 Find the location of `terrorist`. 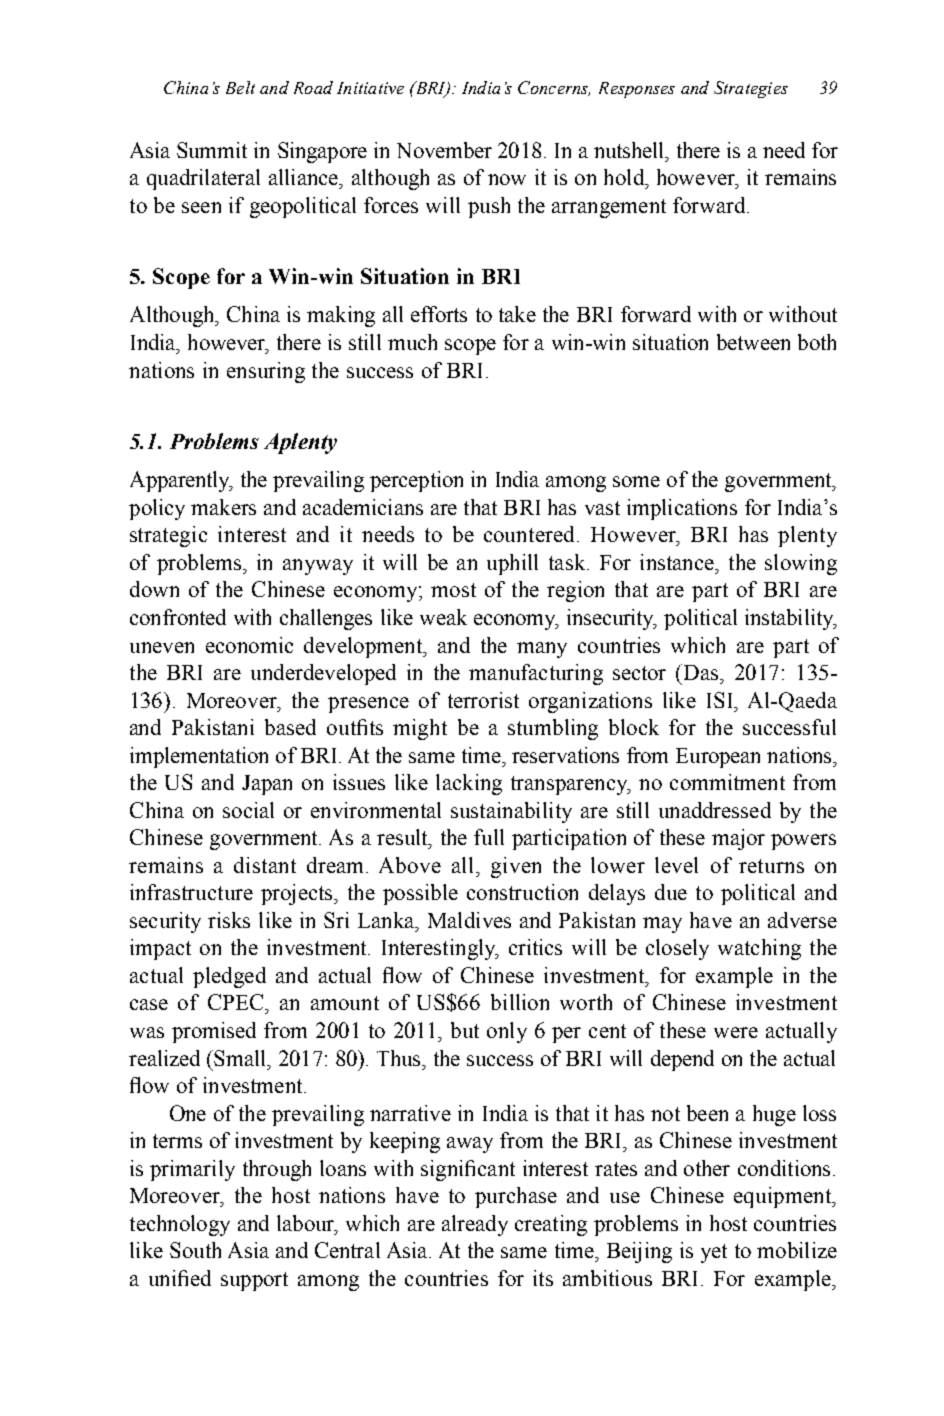

terrorist is located at coordinates (483, 700).
